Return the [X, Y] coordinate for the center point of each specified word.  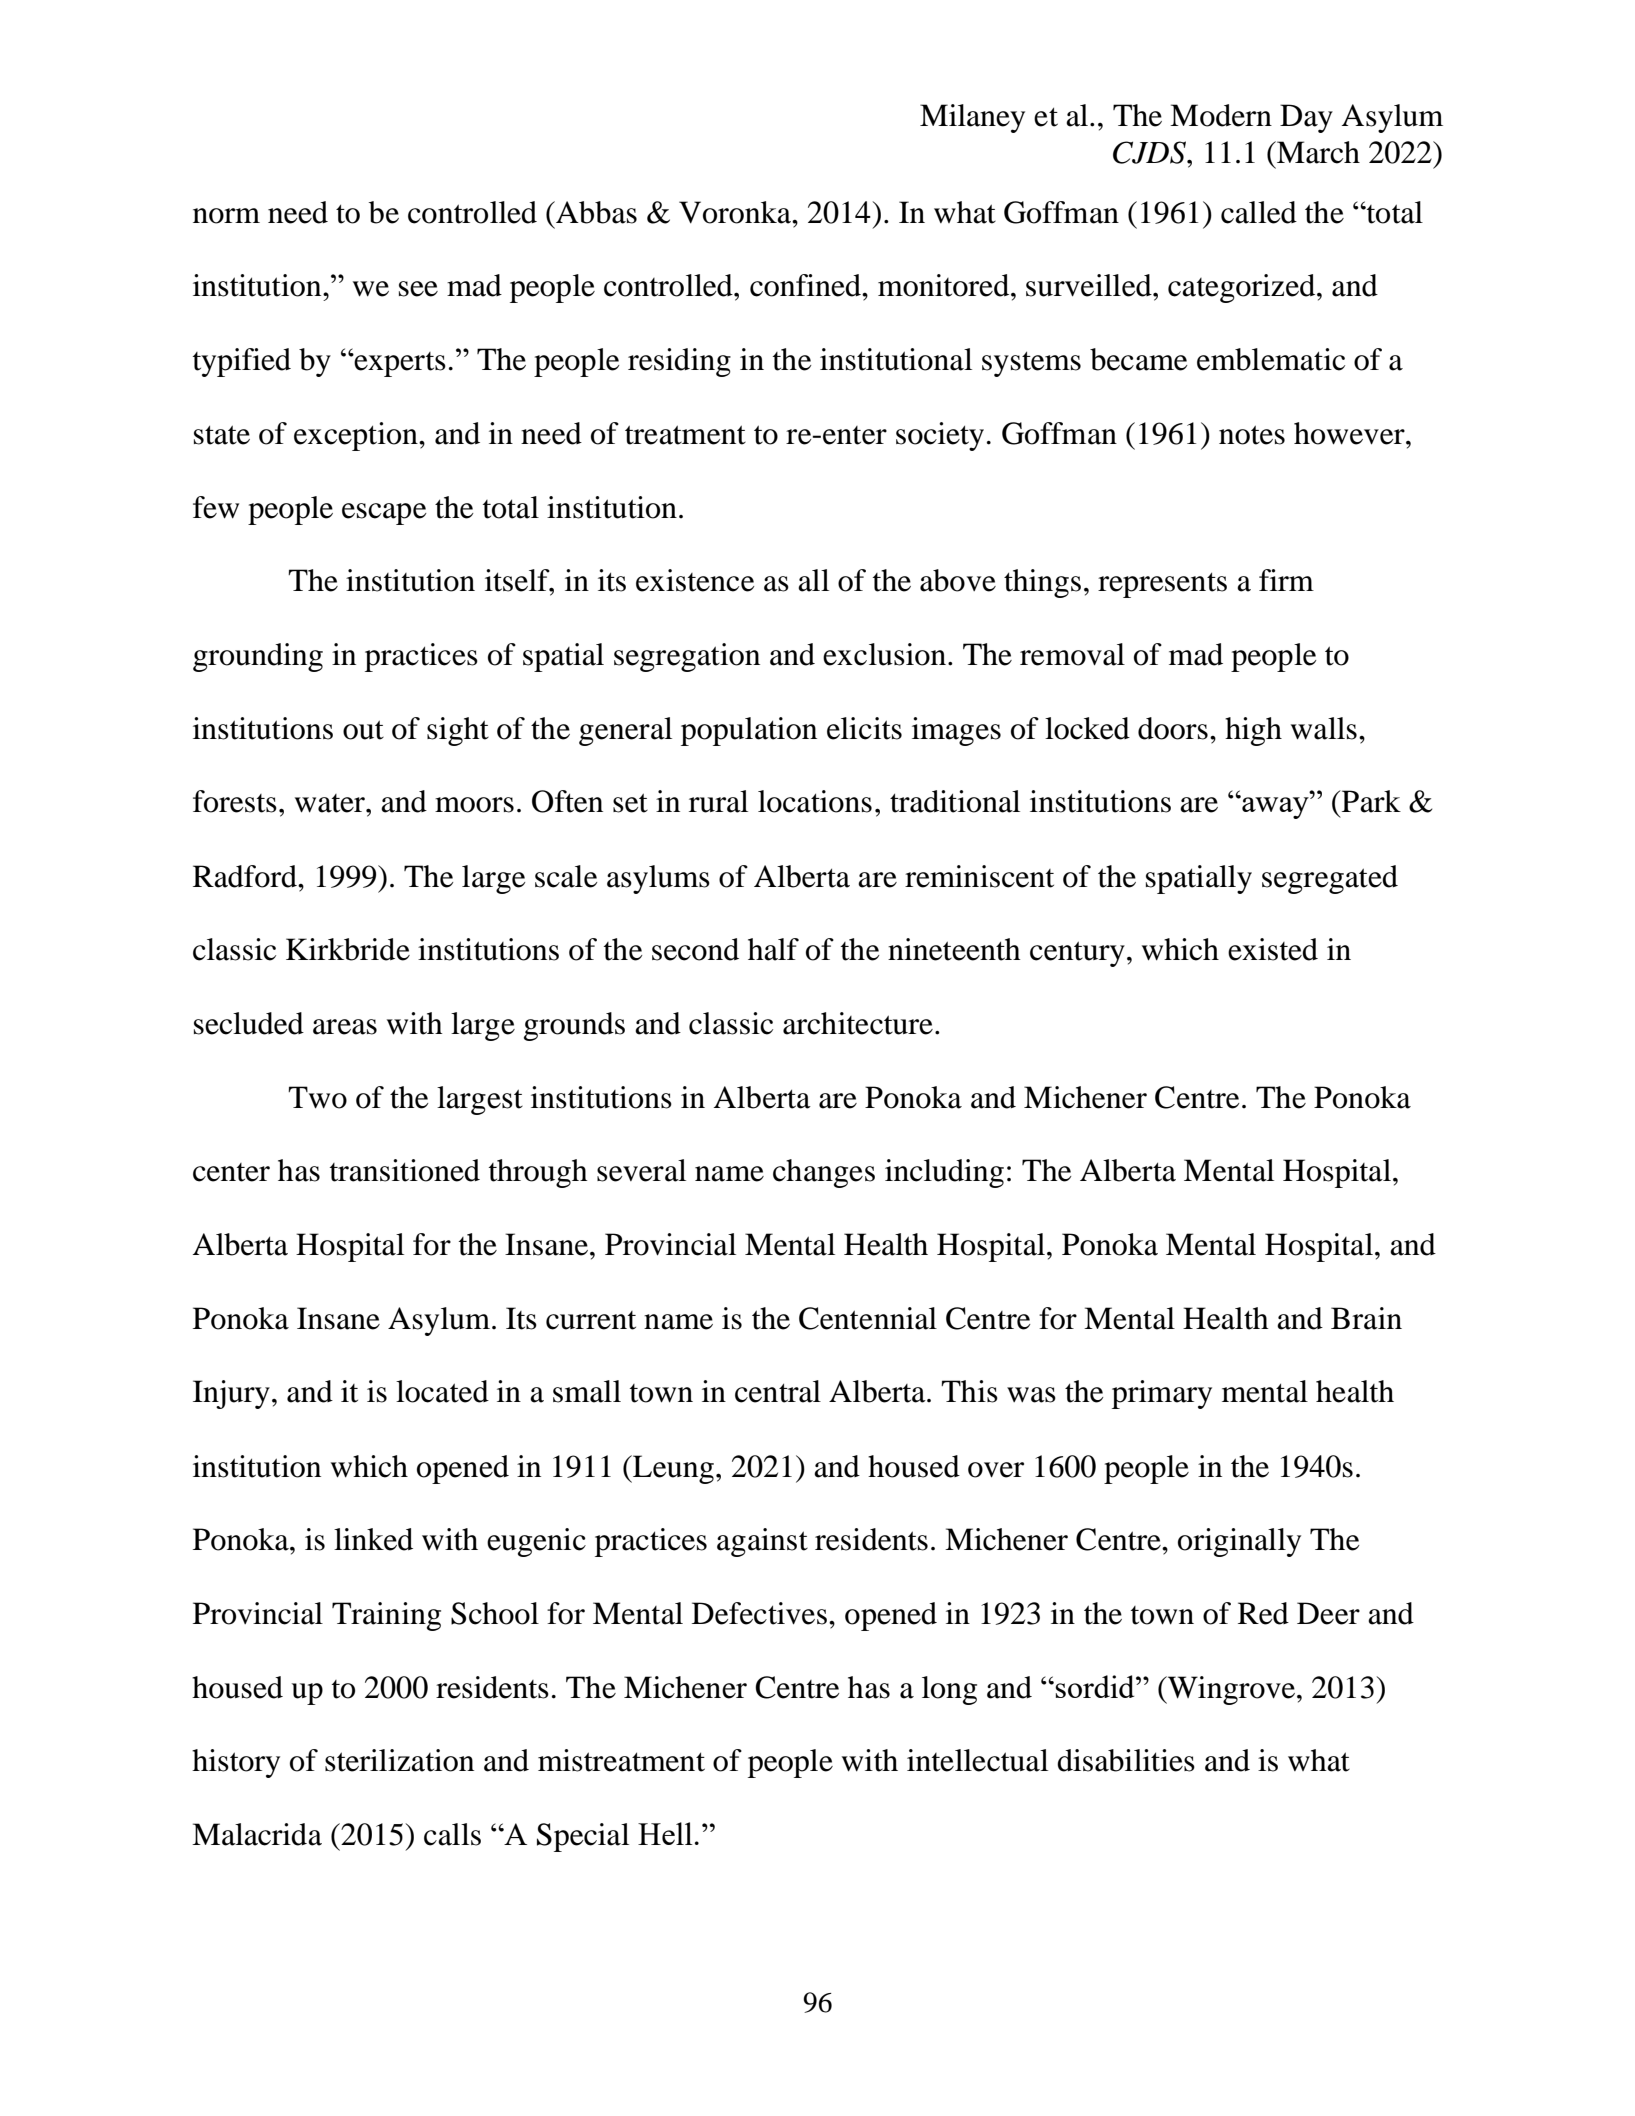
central [778, 1391]
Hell [665, 1833]
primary [1162, 1394]
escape [384, 514]
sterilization [399, 1760]
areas [345, 1027]
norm [226, 216]
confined [807, 285]
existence [695, 580]
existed [1273, 949]
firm [1286, 580]
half [773, 949]
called [1259, 212]
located [442, 1391]
